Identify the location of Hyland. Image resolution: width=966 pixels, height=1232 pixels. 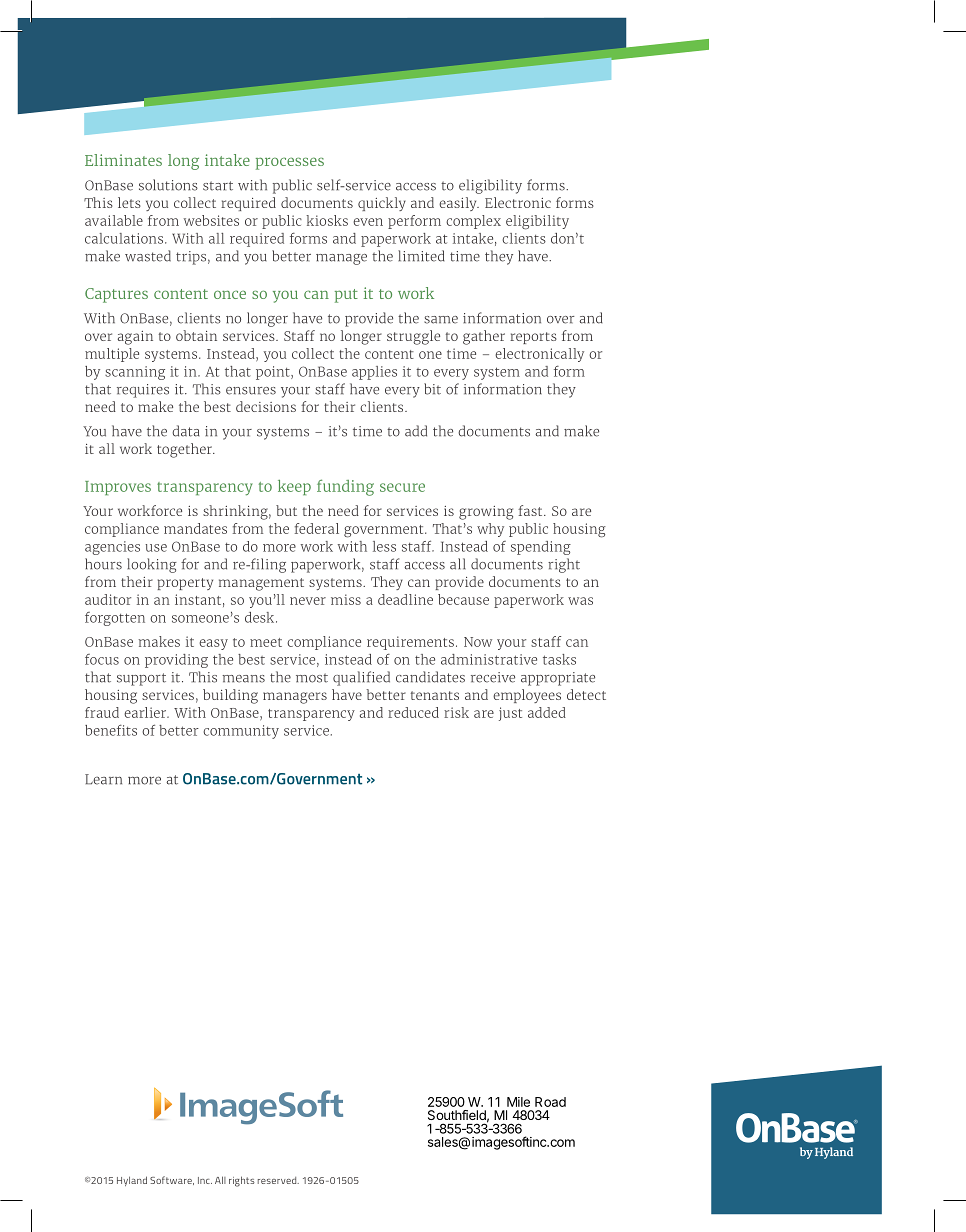
(132, 1181).
